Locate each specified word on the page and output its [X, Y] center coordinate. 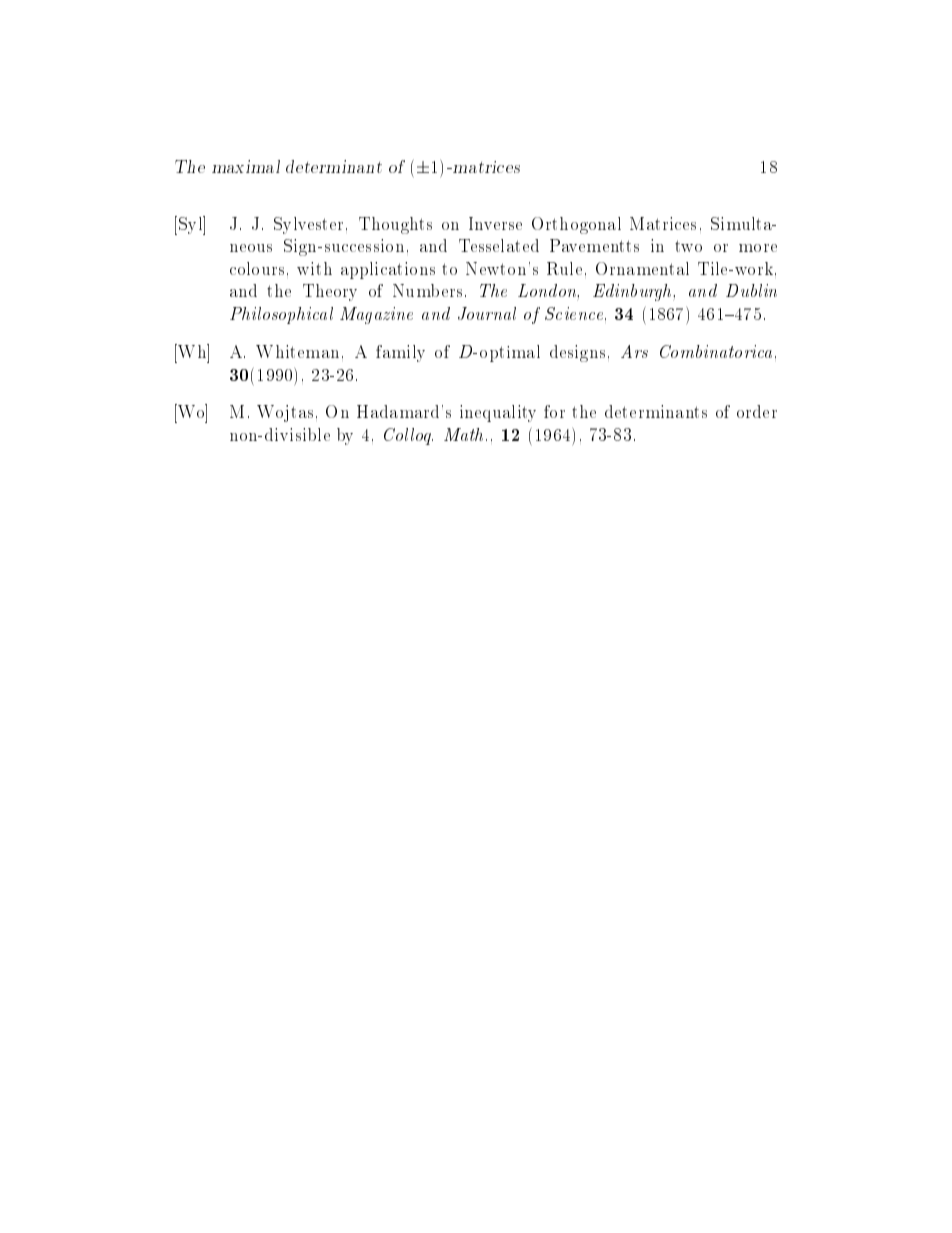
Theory [330, 292]
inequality [498, 413]
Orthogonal [576, 225]
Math [463, 434]
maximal [246, 166]
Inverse [495, 223]
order [757, 411]
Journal [487, 313]
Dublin [751, 290]
